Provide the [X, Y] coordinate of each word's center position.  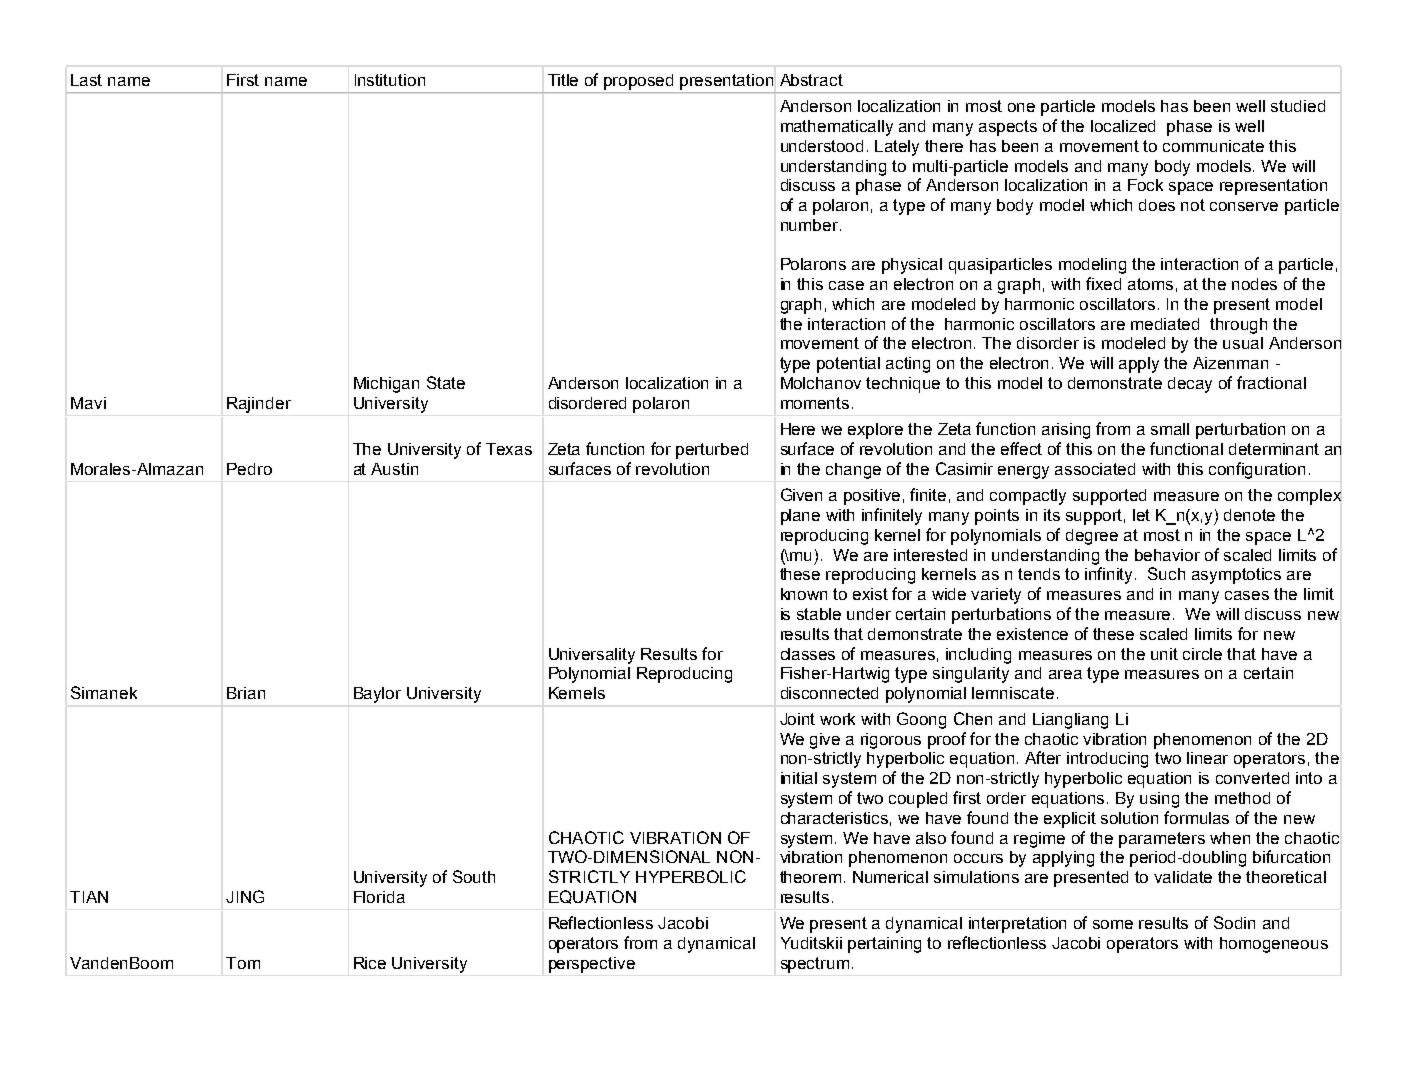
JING [245, 896]
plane [800, 517]
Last [86, 80]
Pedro [249, 469]
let [1141, 515]
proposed [638, 82]
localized [1123, 126]
